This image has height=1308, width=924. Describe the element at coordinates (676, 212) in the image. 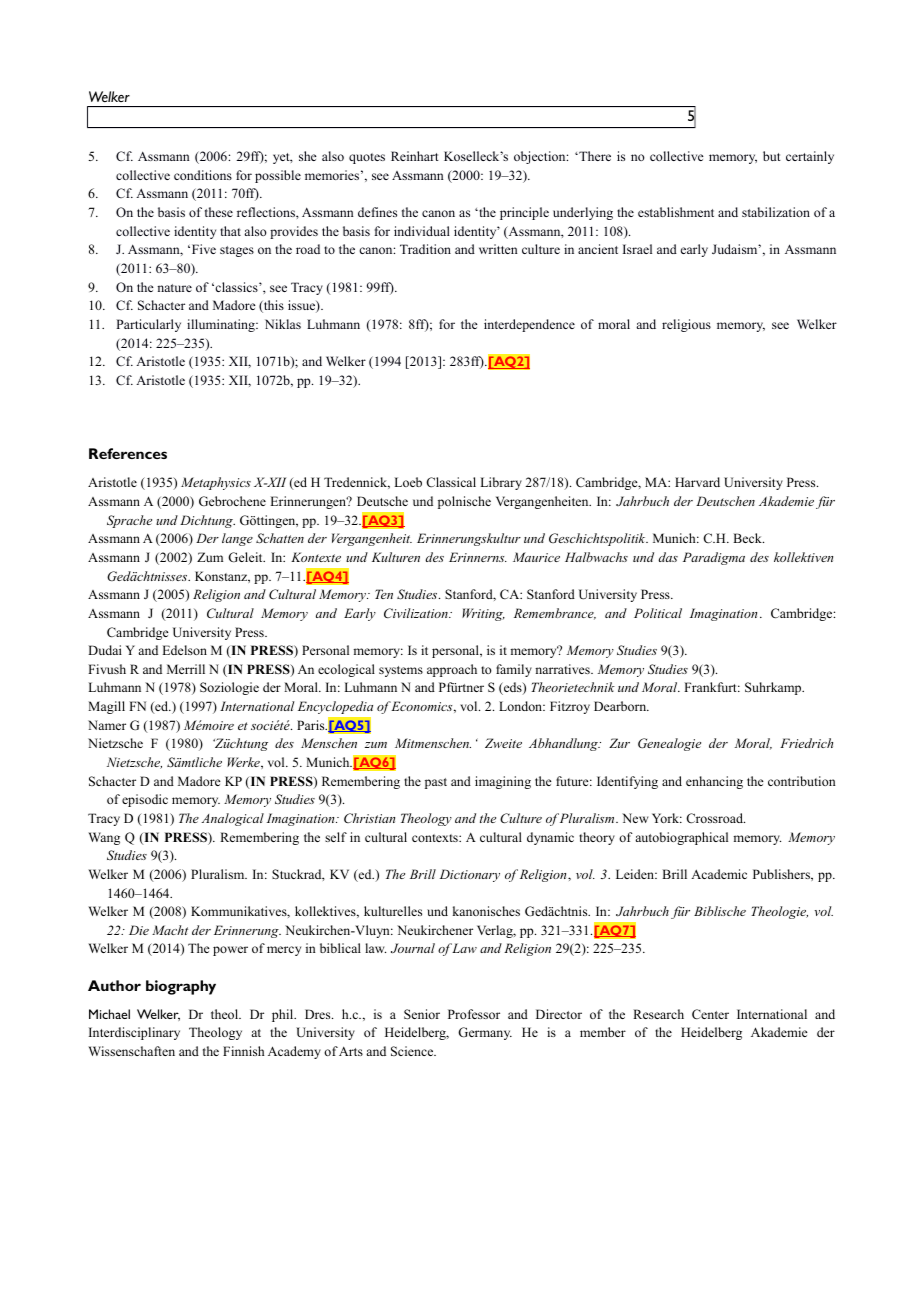

I see `establishment` at that location.
